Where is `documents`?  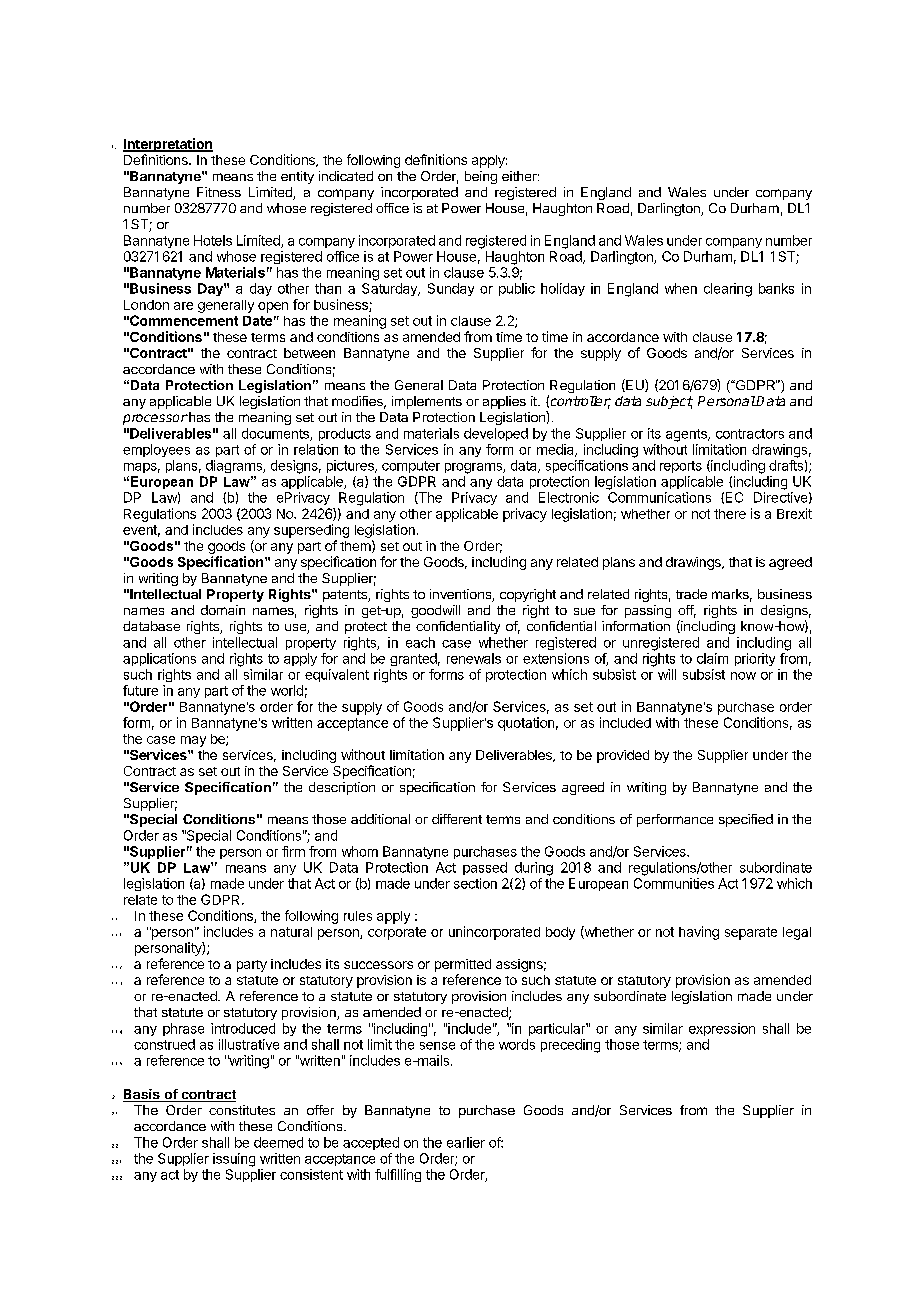 documents is located at coordinates (276, 434).
